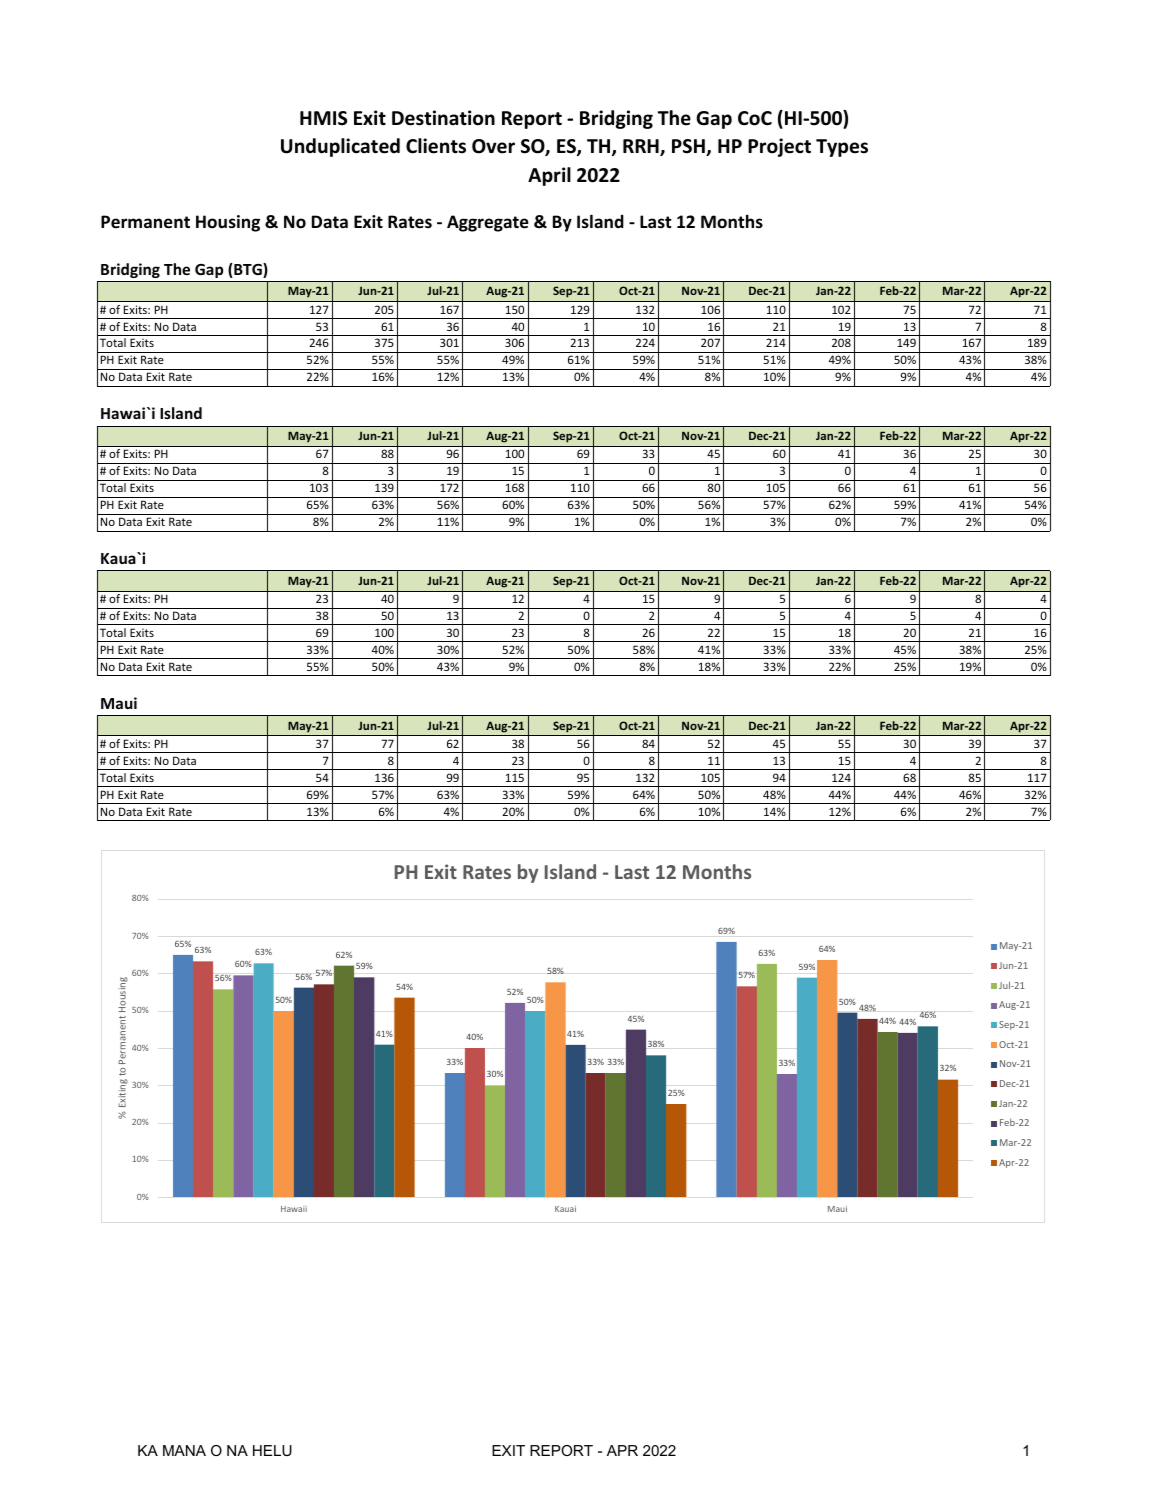 The image size is (1168, 1512). What do you see at coordinates (488, 223) in the page?
I see `Aggregate` at bounding box center [488, 223].
